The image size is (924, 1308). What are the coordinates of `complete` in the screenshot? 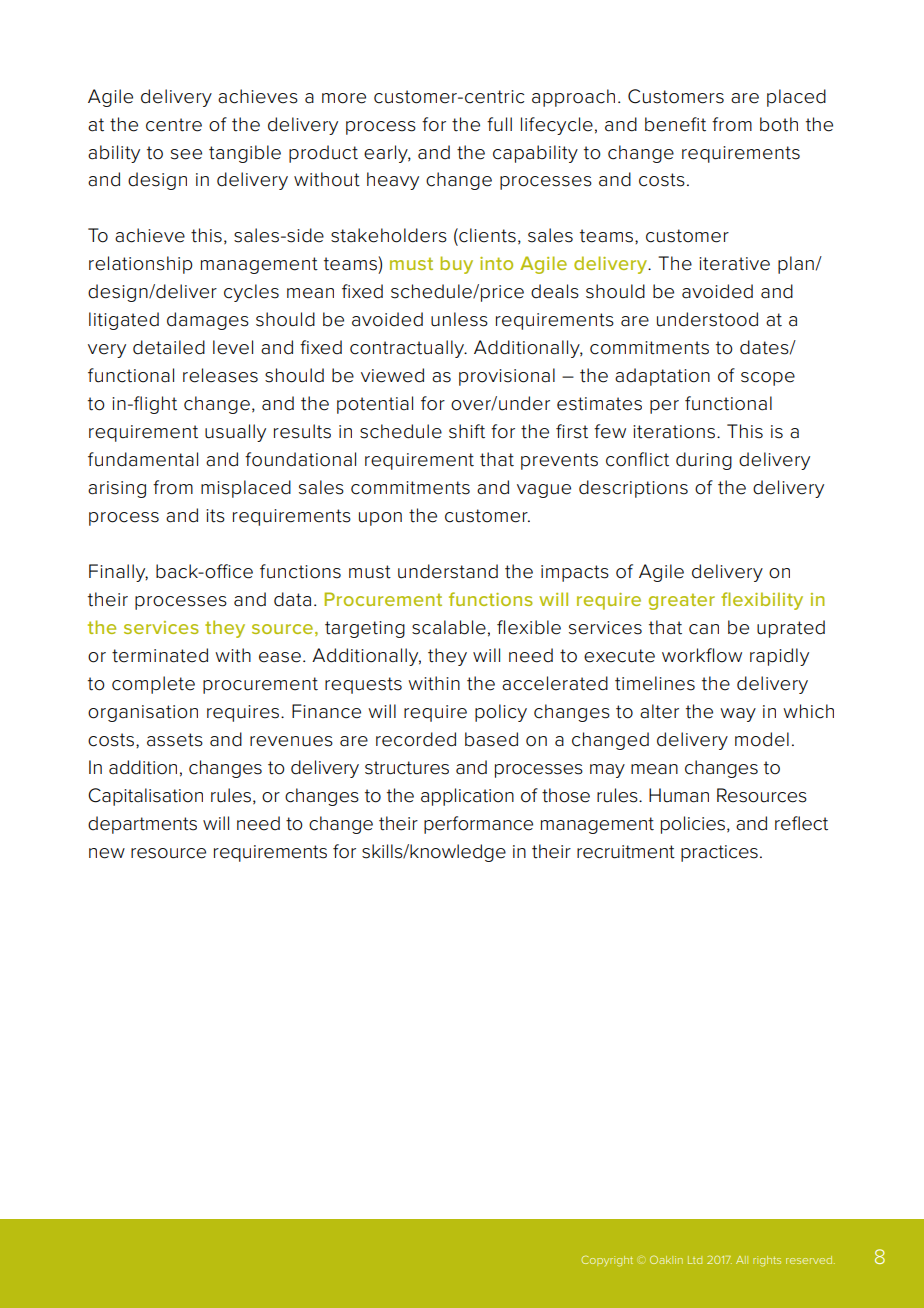 It's located at (153, 685).
